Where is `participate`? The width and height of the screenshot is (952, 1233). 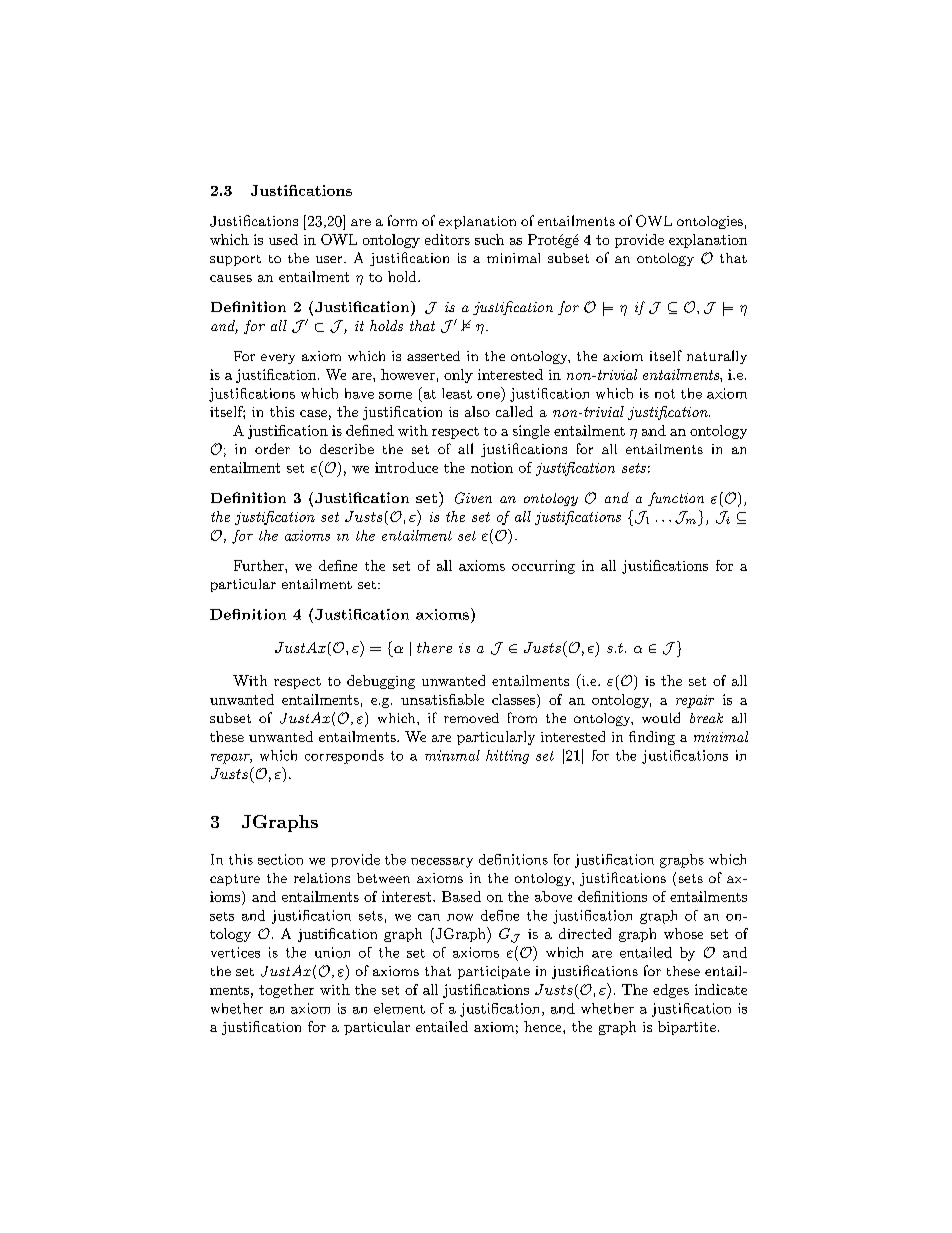
participate is located at coordinates (494, 972).
